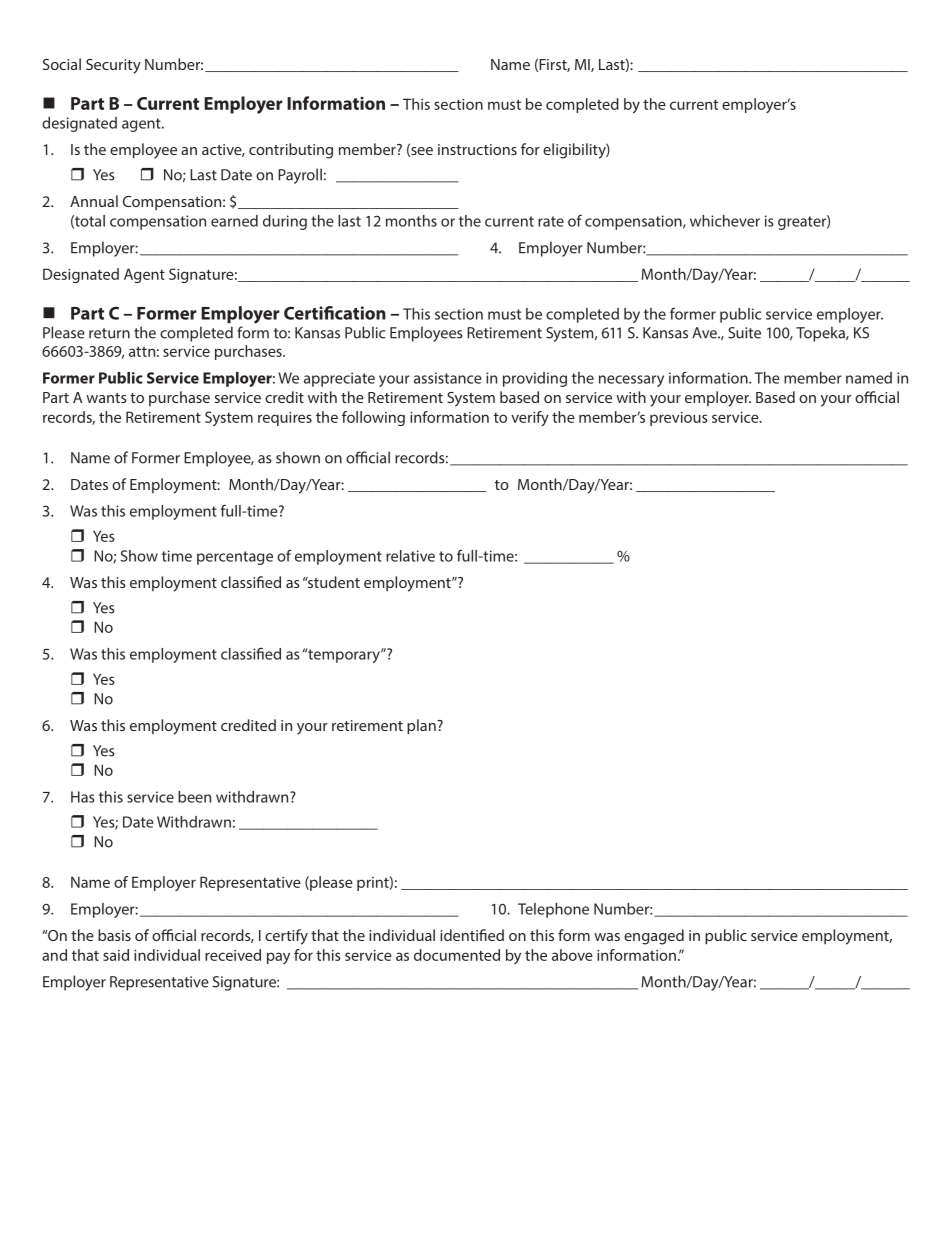 This screenshot has height=1233, width=952. Describe the element at coordinates (194, 797) in the screenshot. I see `been` at that location.
